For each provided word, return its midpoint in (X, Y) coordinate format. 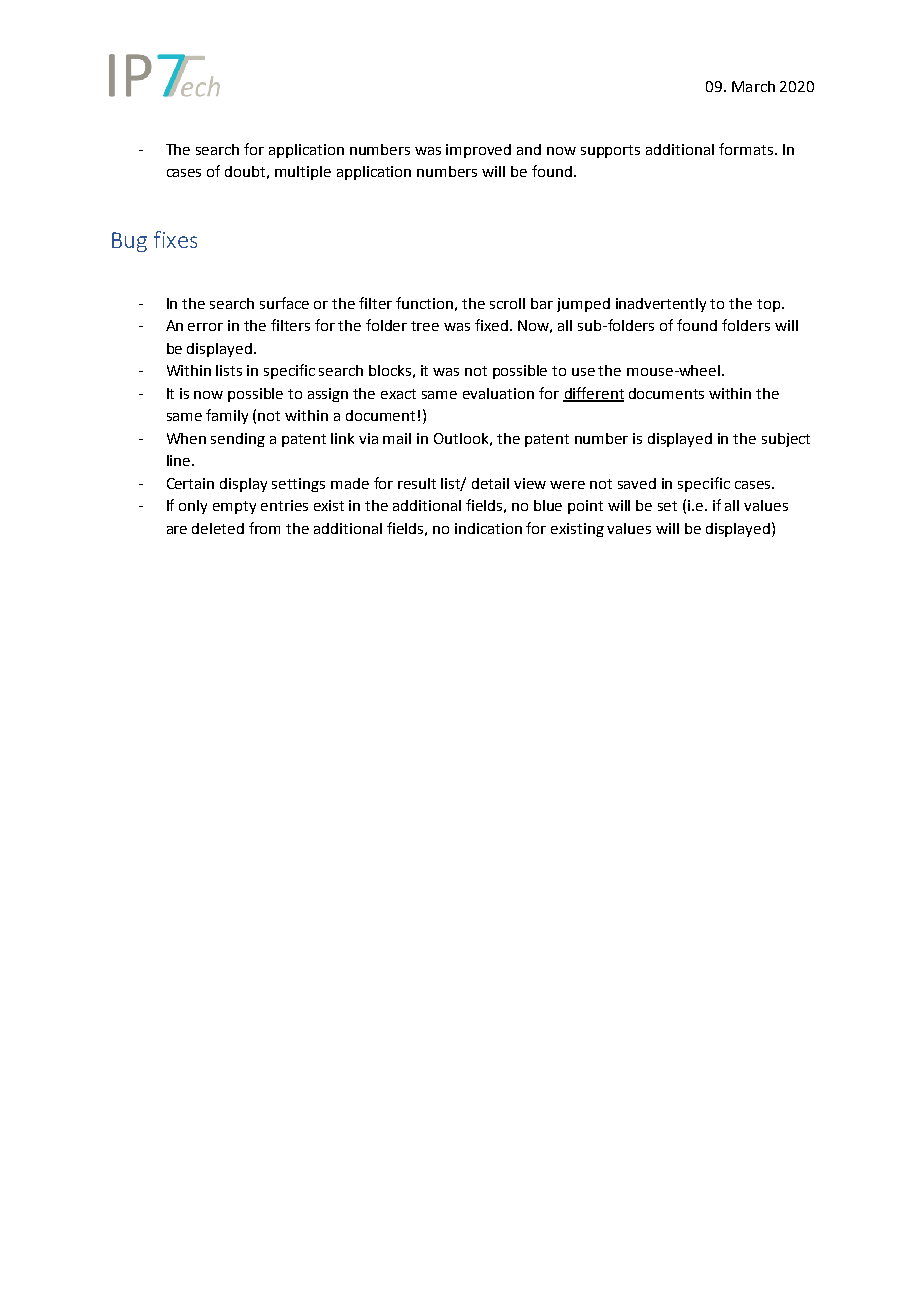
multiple (303, 173)
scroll (507, 303)
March (753, 86)
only (193, 507)
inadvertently (661, 305)
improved (478, 151)
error (205, 327)
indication (488, 528)
